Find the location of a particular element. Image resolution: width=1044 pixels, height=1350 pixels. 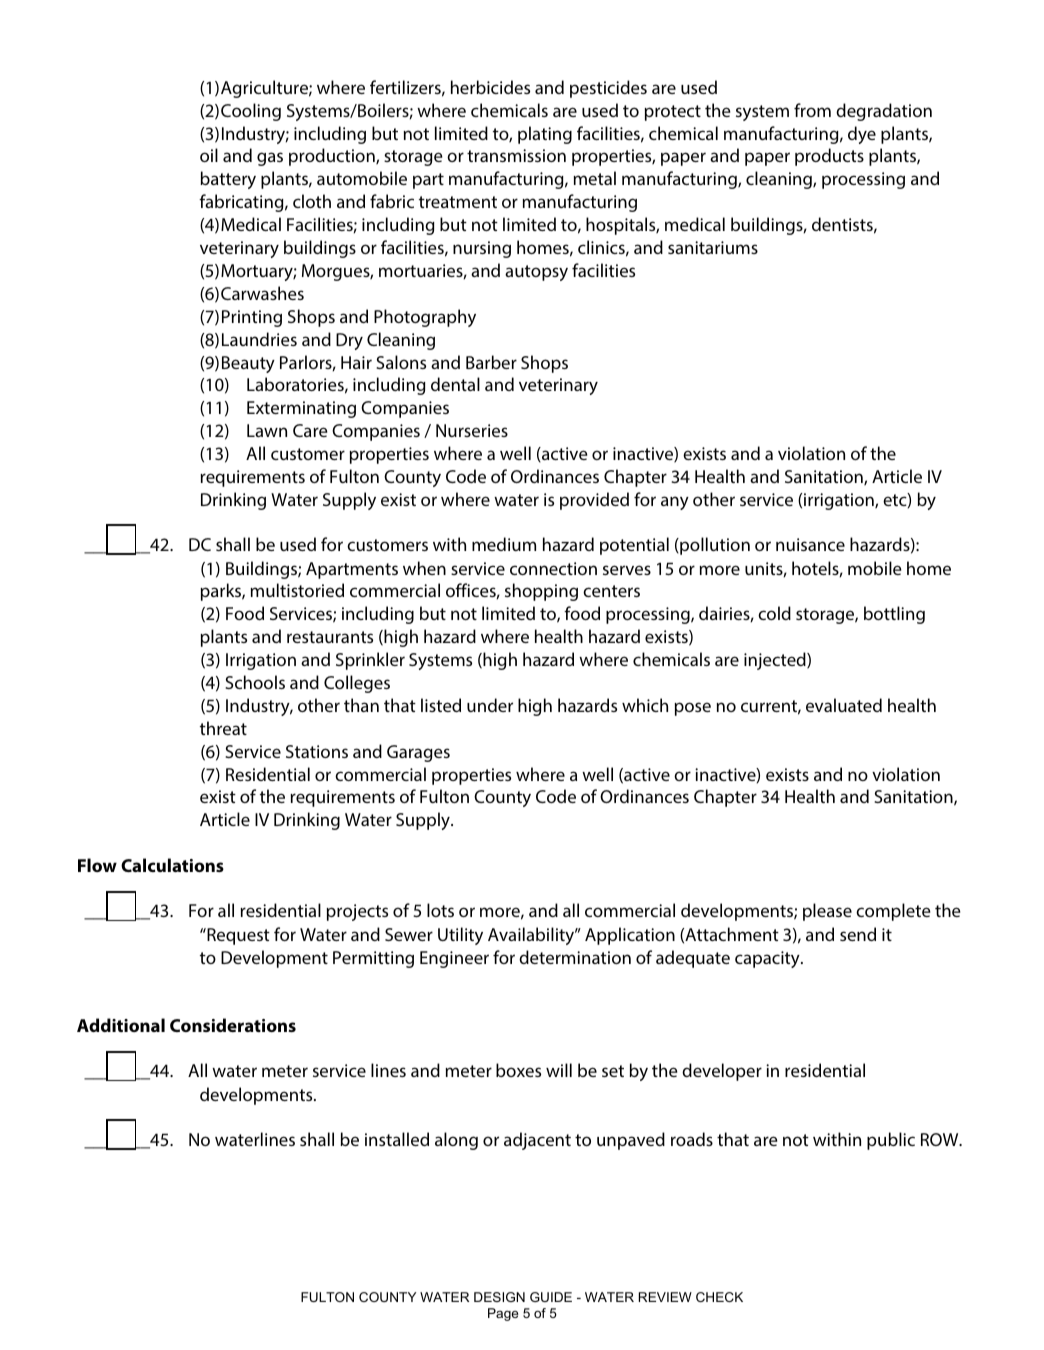

evaluated is located at coordinates (844, 705).
